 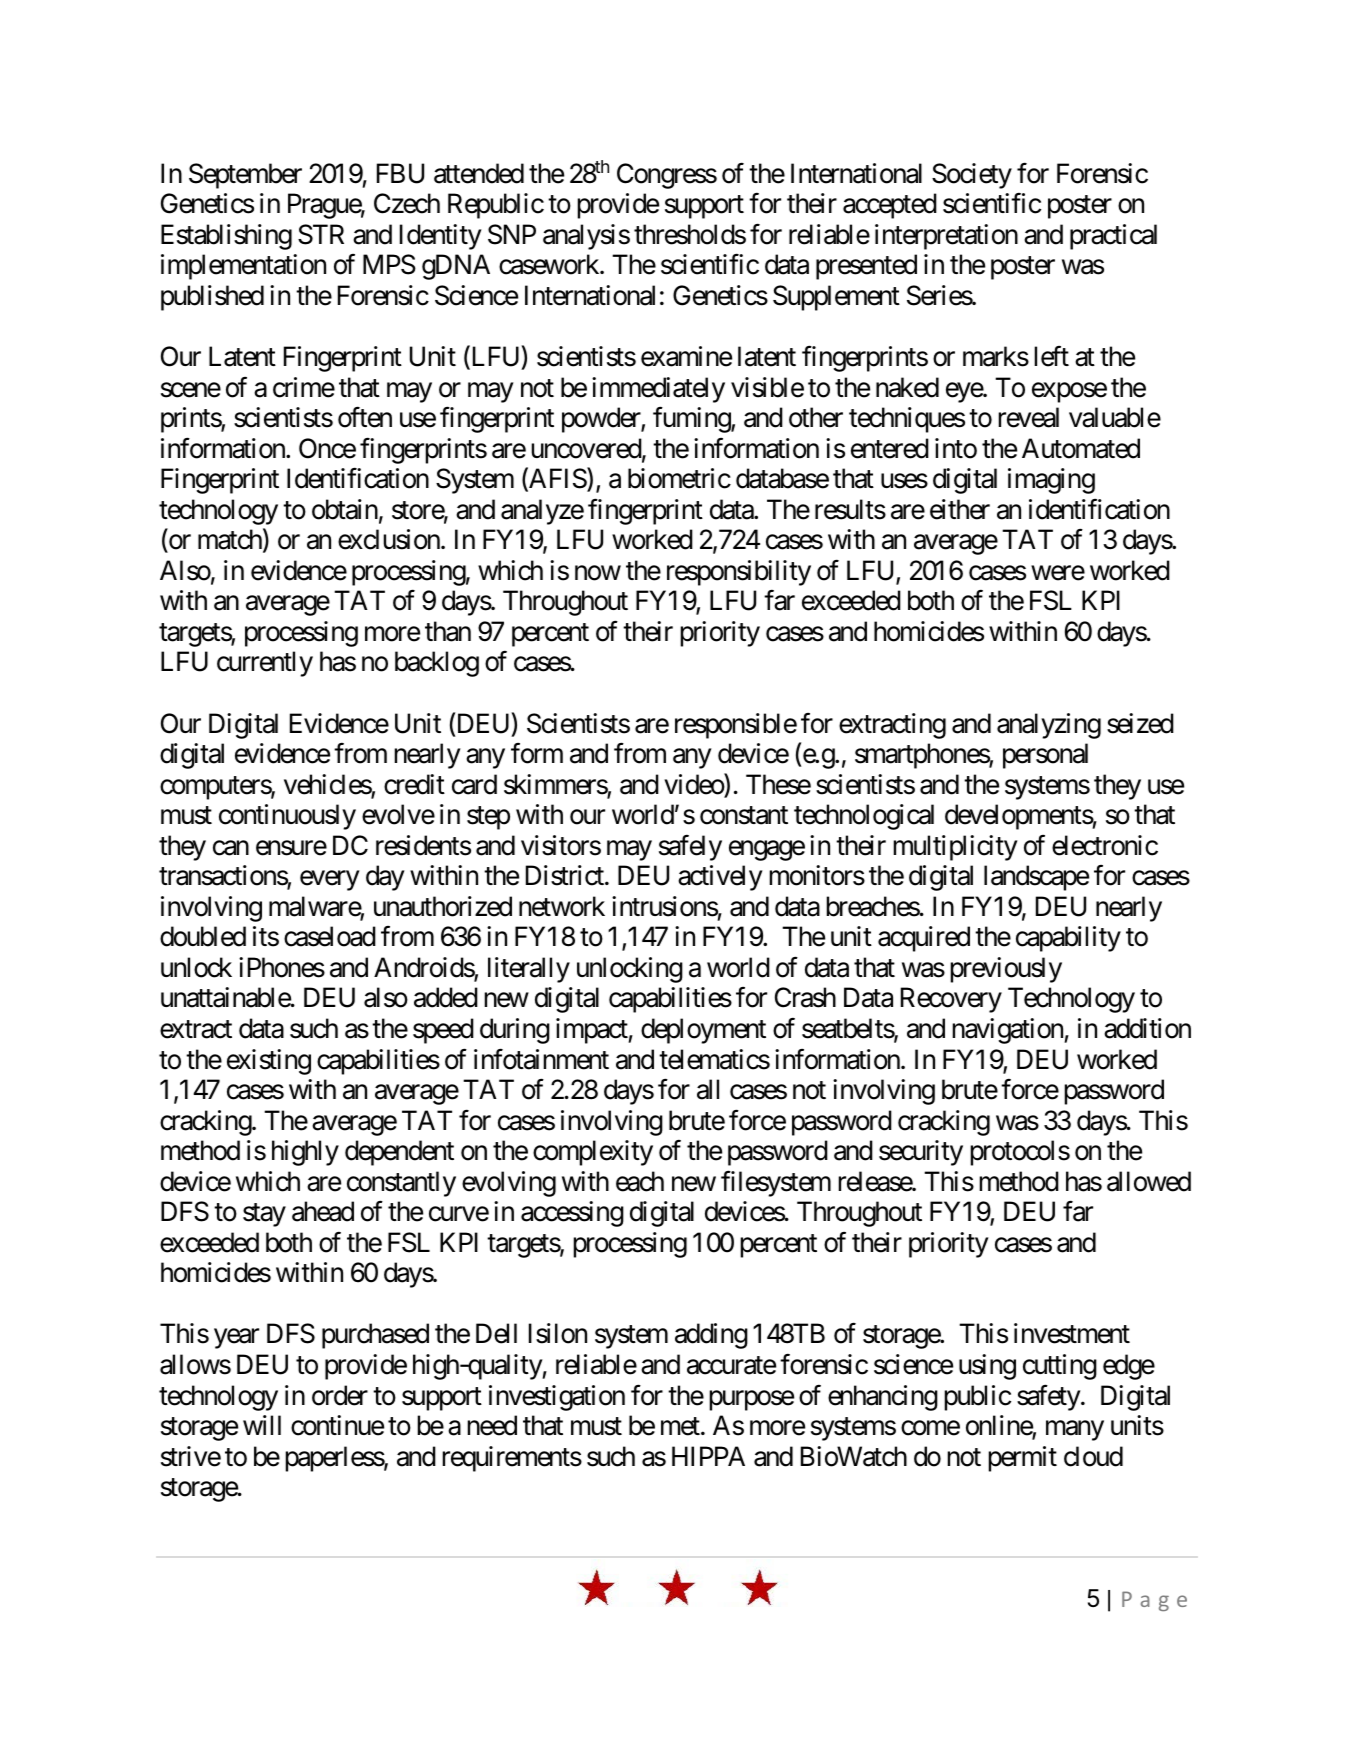 What do you see at coordinates (720, 878) in the page?
I see `actively` at bounding box center [720, 878].
